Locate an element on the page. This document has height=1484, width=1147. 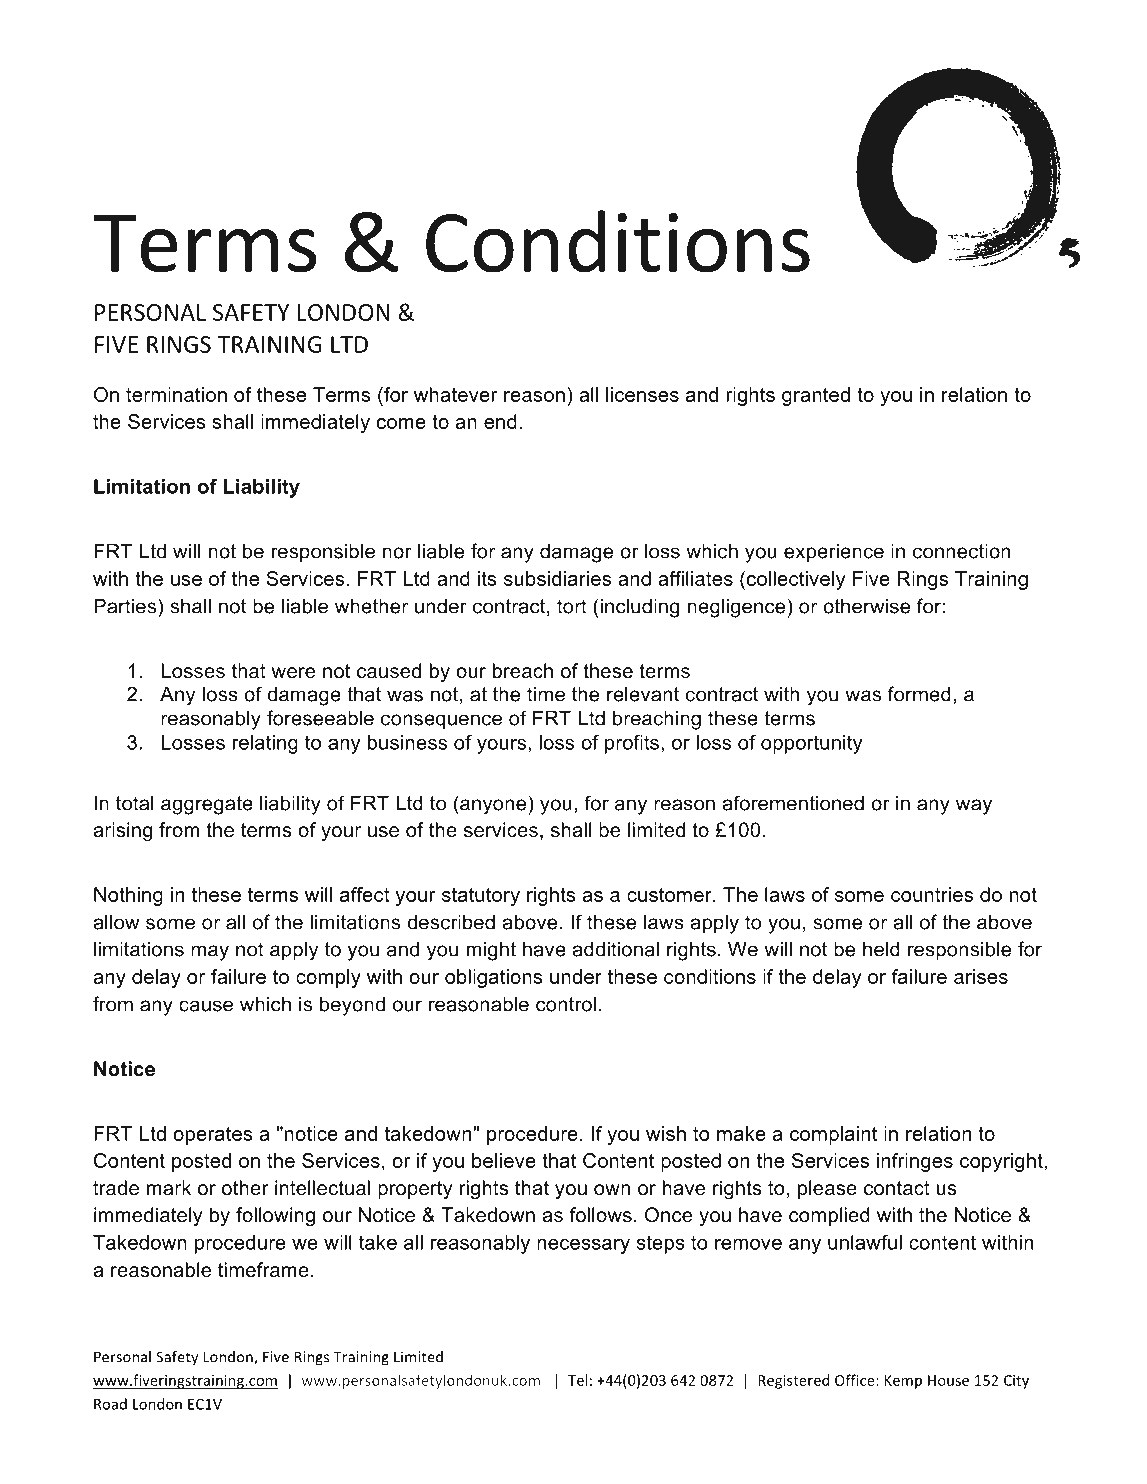
termination is located at coordinates (176, 394).
